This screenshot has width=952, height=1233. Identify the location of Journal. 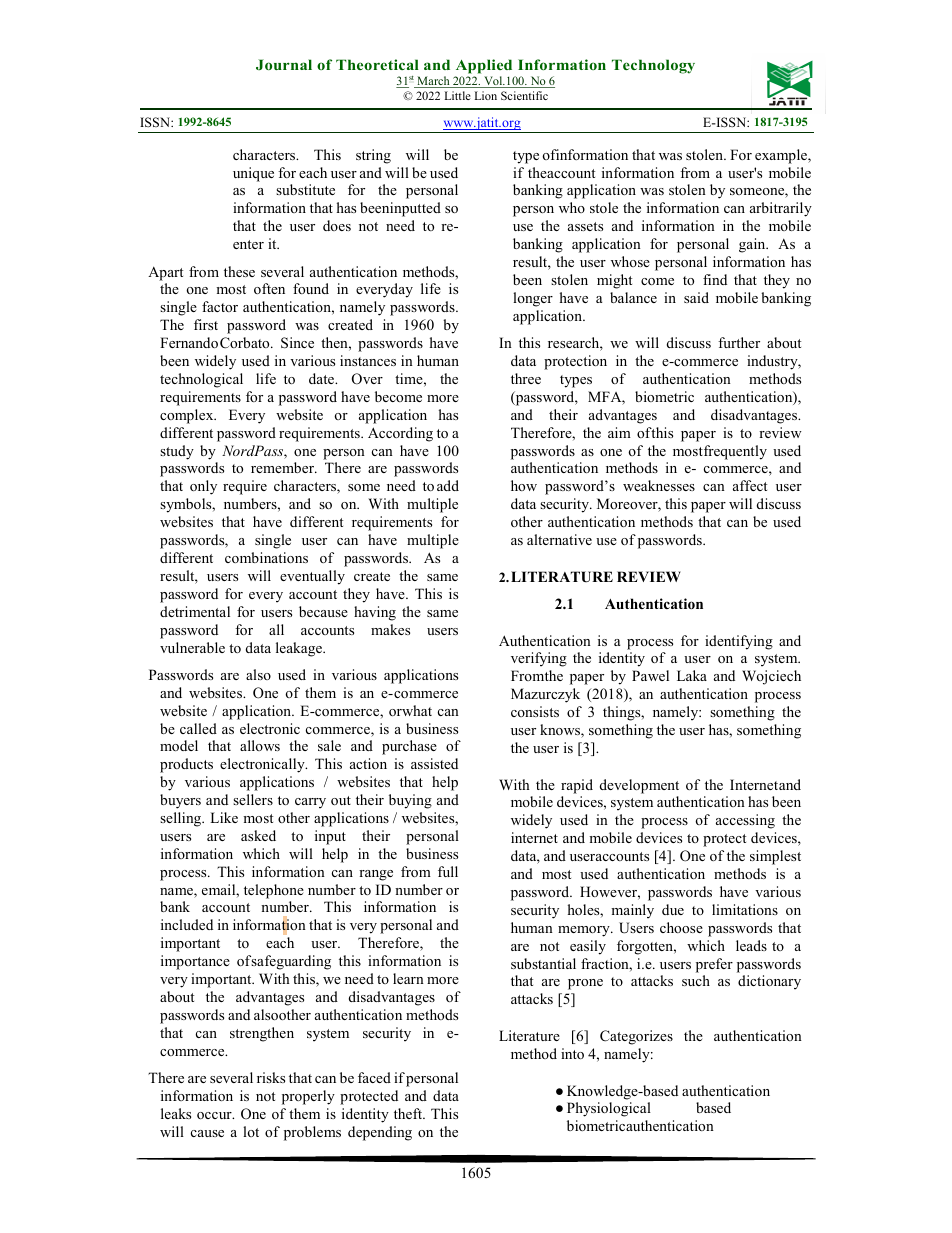
(284, 64).
